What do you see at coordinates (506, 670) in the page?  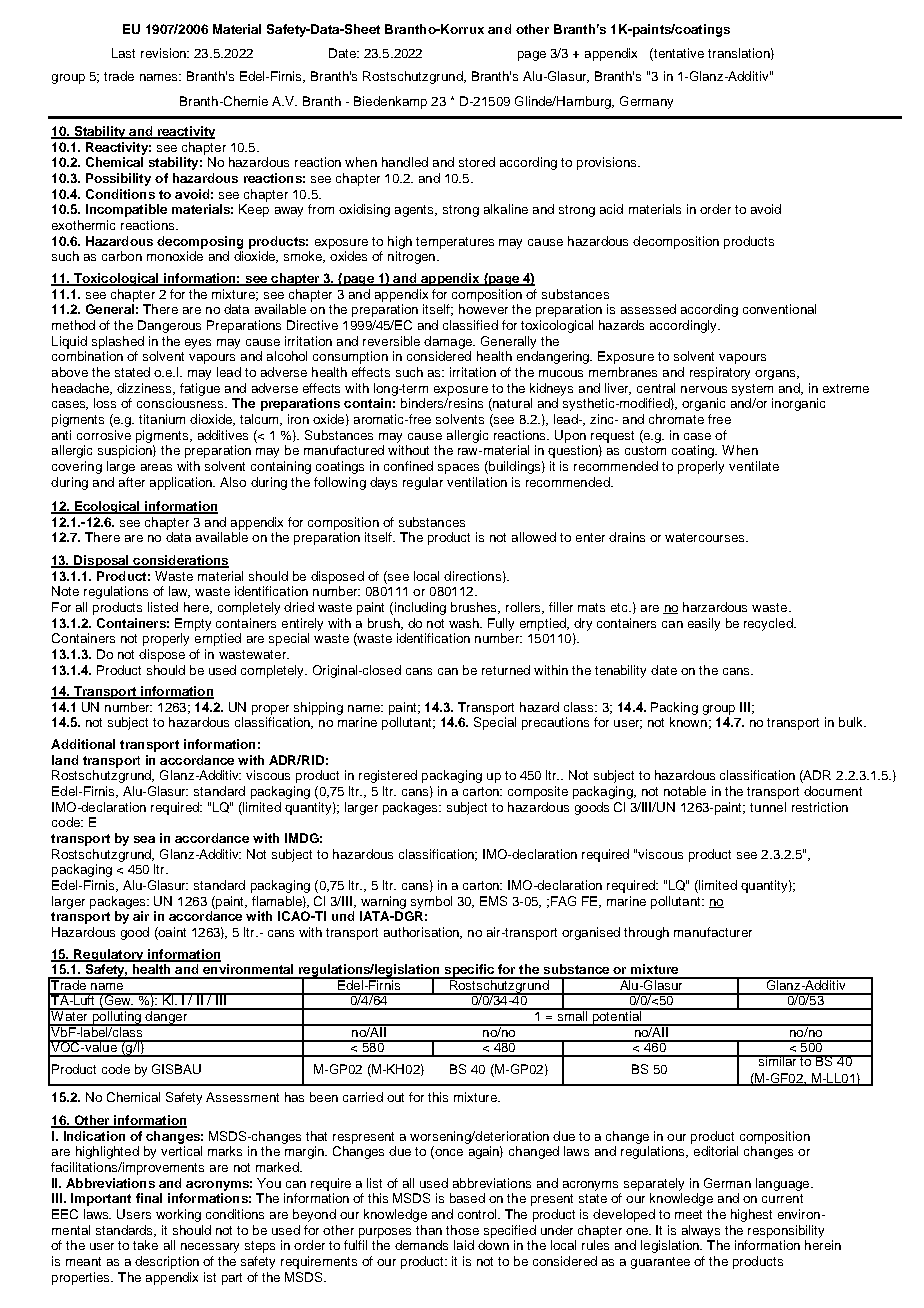 I see `returned` at bounding box center [506, 670].
